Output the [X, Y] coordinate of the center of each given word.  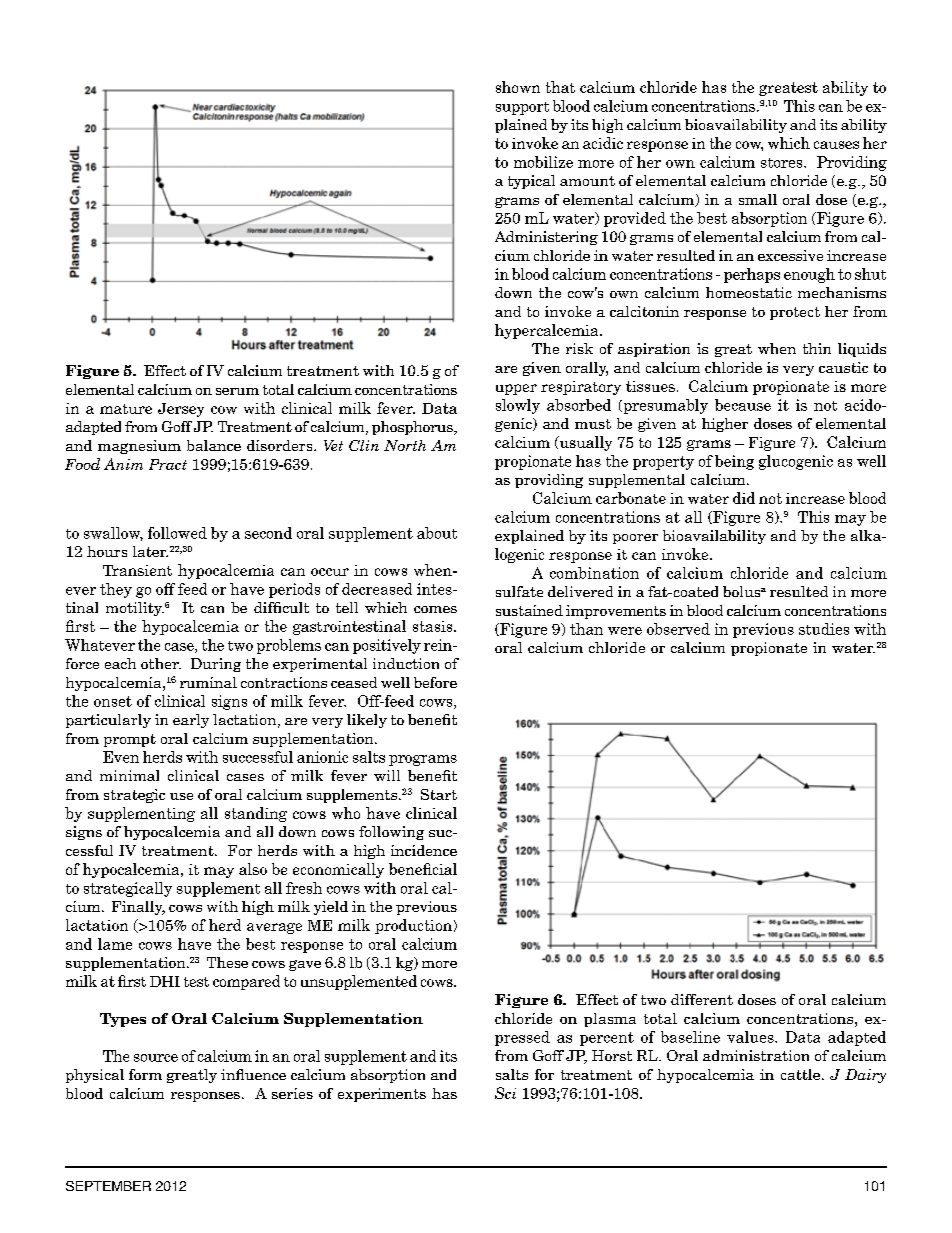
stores [783, 163]
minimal [129, 775]
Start [439, 794]
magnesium [139, 447]
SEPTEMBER [108, 1186]
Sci [505, 1093]
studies [824, 629]
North [405, 445]
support [522, 108]
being [734, 462]
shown [518, 87]
